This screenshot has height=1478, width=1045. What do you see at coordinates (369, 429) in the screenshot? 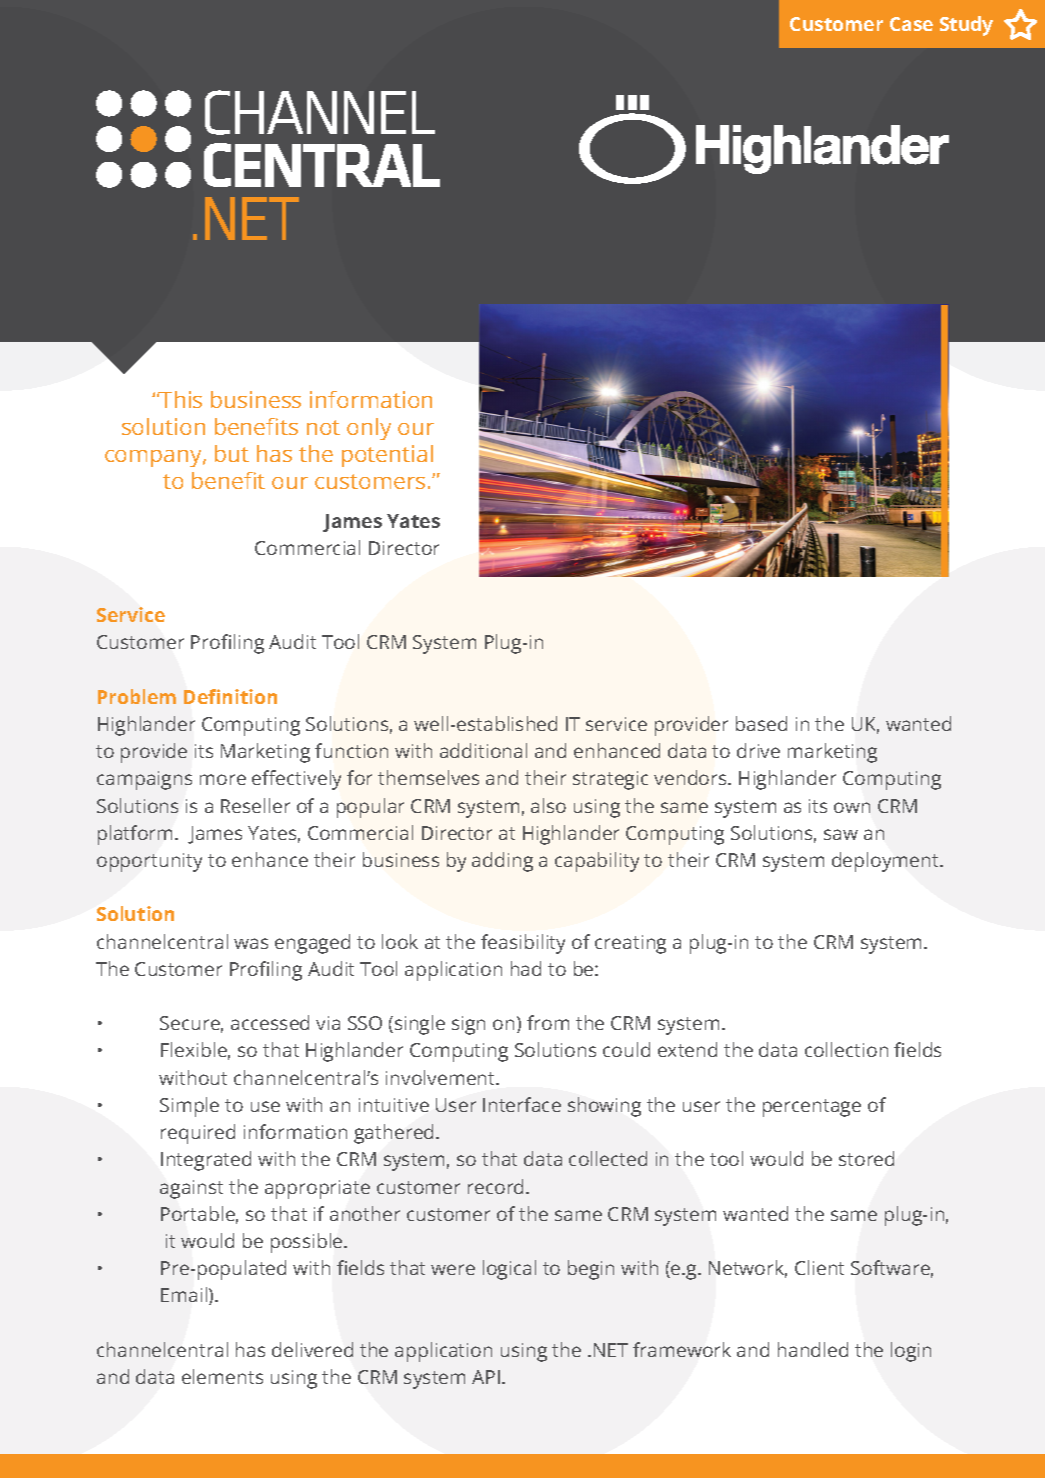
I see `only` at bounding box center [369, 429].
